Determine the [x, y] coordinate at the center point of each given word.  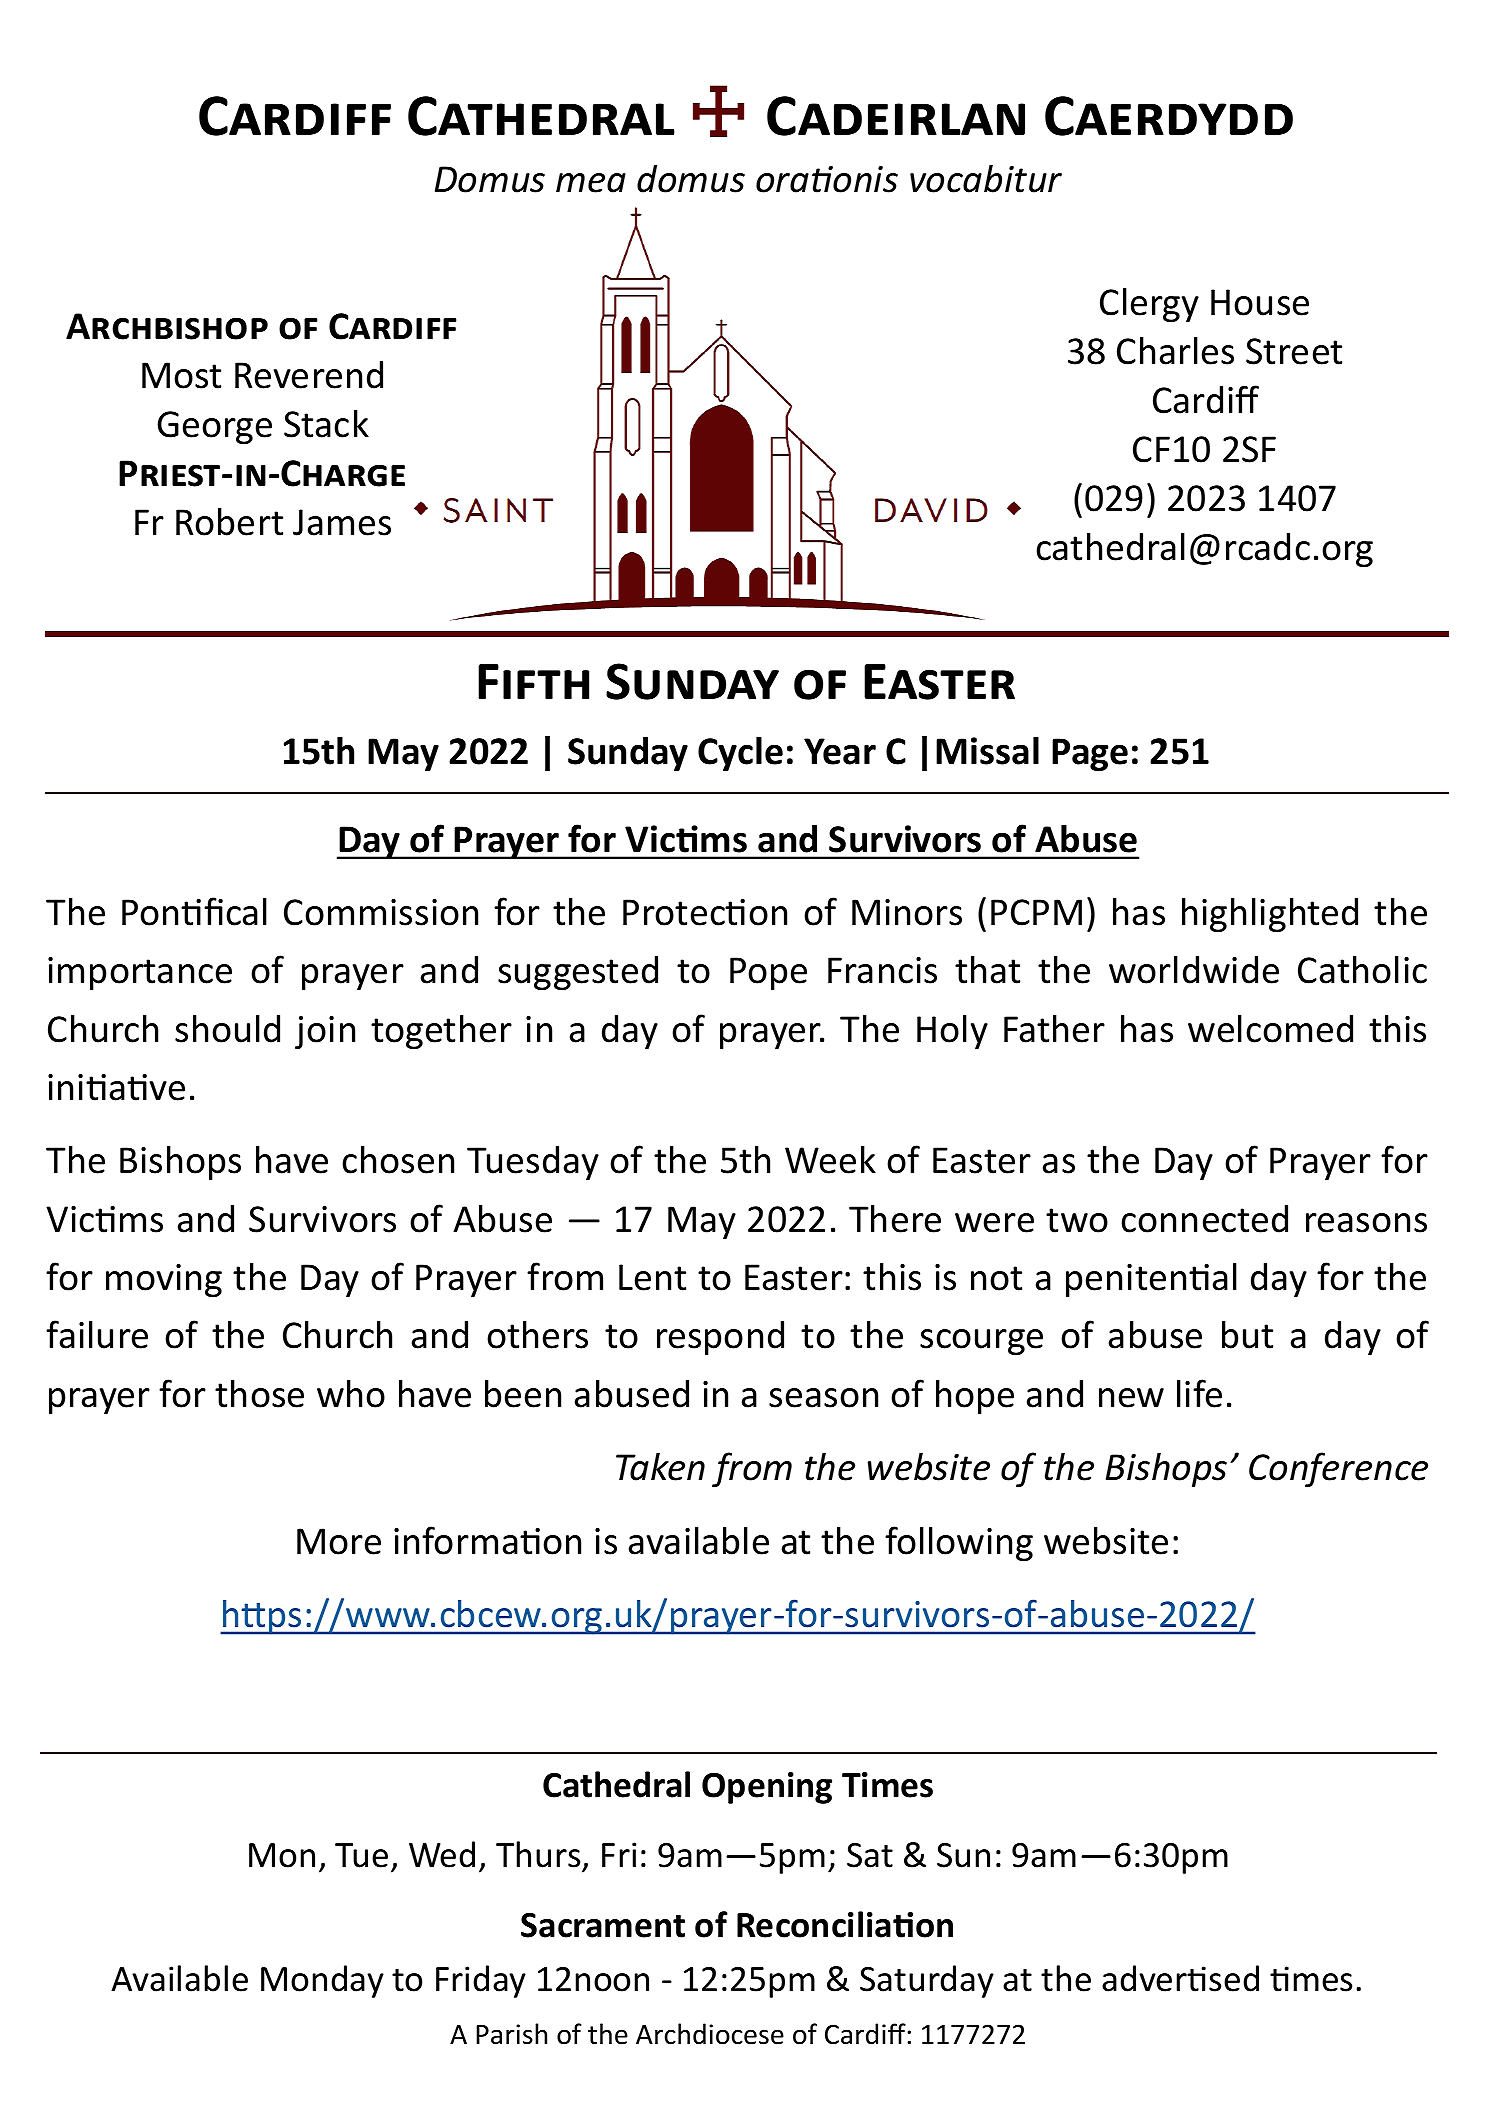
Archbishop [167, 326]
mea [591, 183]
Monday [322, 1981]
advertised [1180, 1978]
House [1260, 302]
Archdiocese [710, 2034]
